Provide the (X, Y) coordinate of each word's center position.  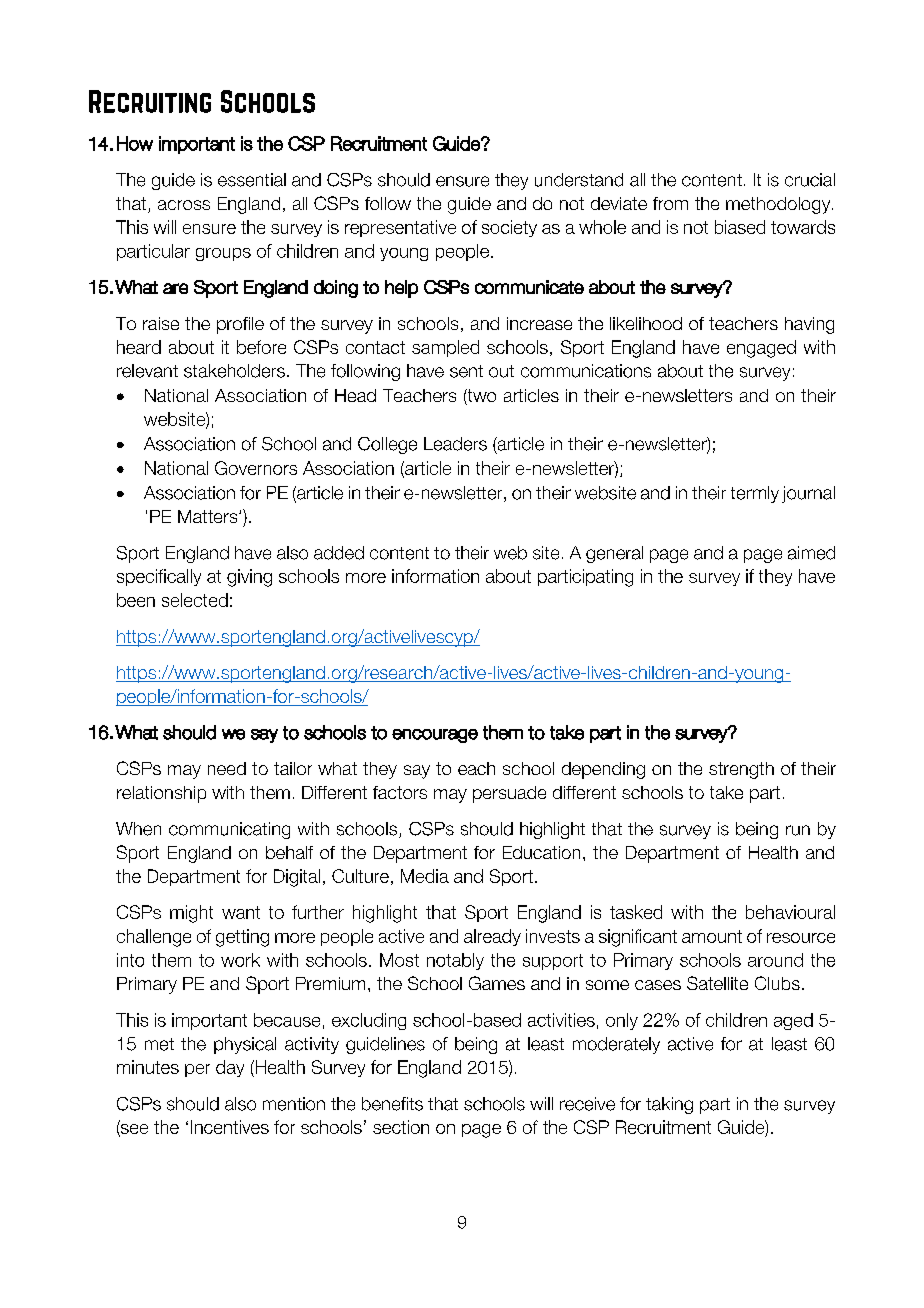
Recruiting (150, 101)
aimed (811, 553)
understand (579, 180)
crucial (810, 180)
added (339, 553)
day (230, 1068)
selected (195, 600)
